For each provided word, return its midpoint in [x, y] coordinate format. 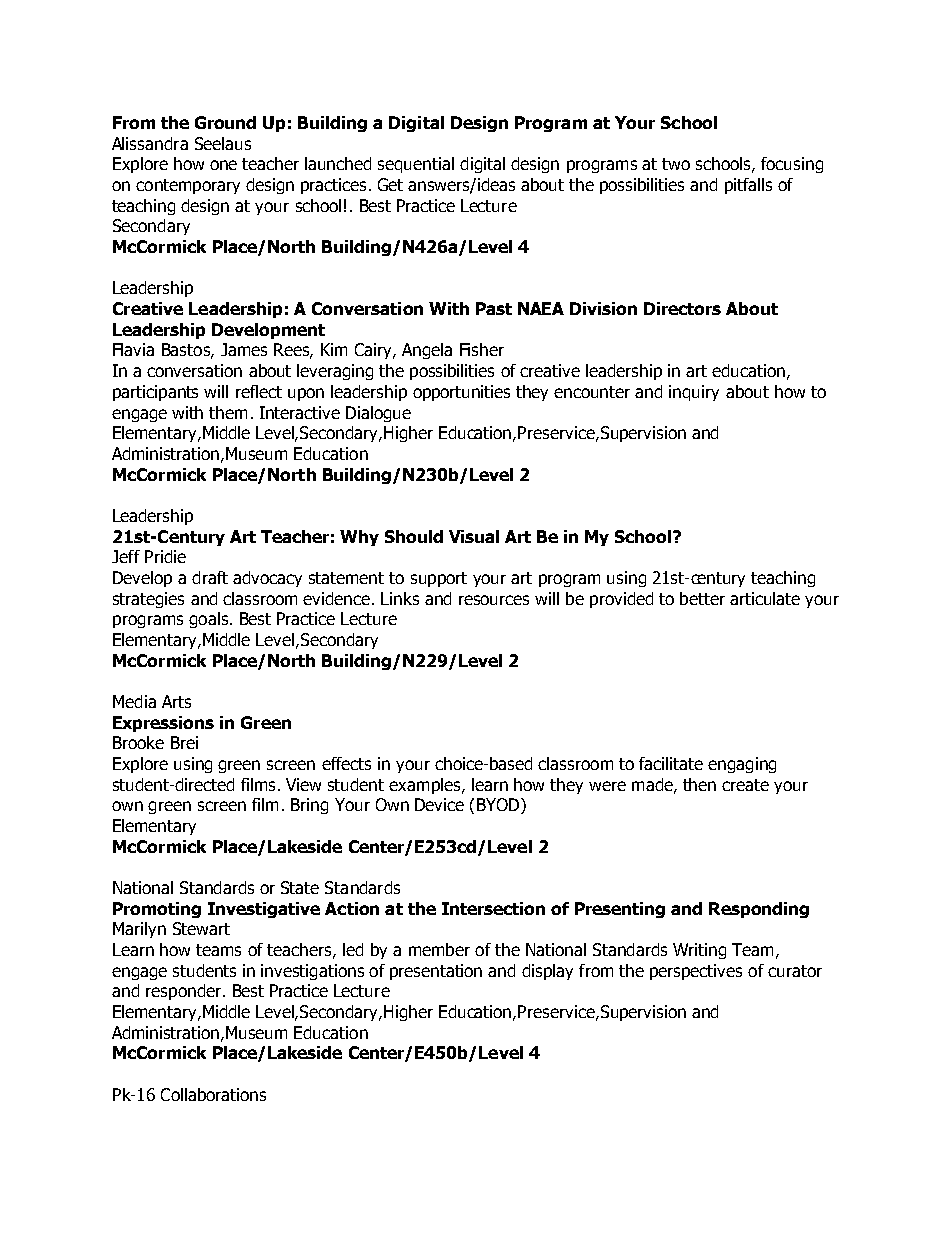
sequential [416, 165]
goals [208, 620]
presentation [436, 972]
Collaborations [213, 1094]
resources [494, 600]
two [676, 164]
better [702, 598]
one [223, 165]
